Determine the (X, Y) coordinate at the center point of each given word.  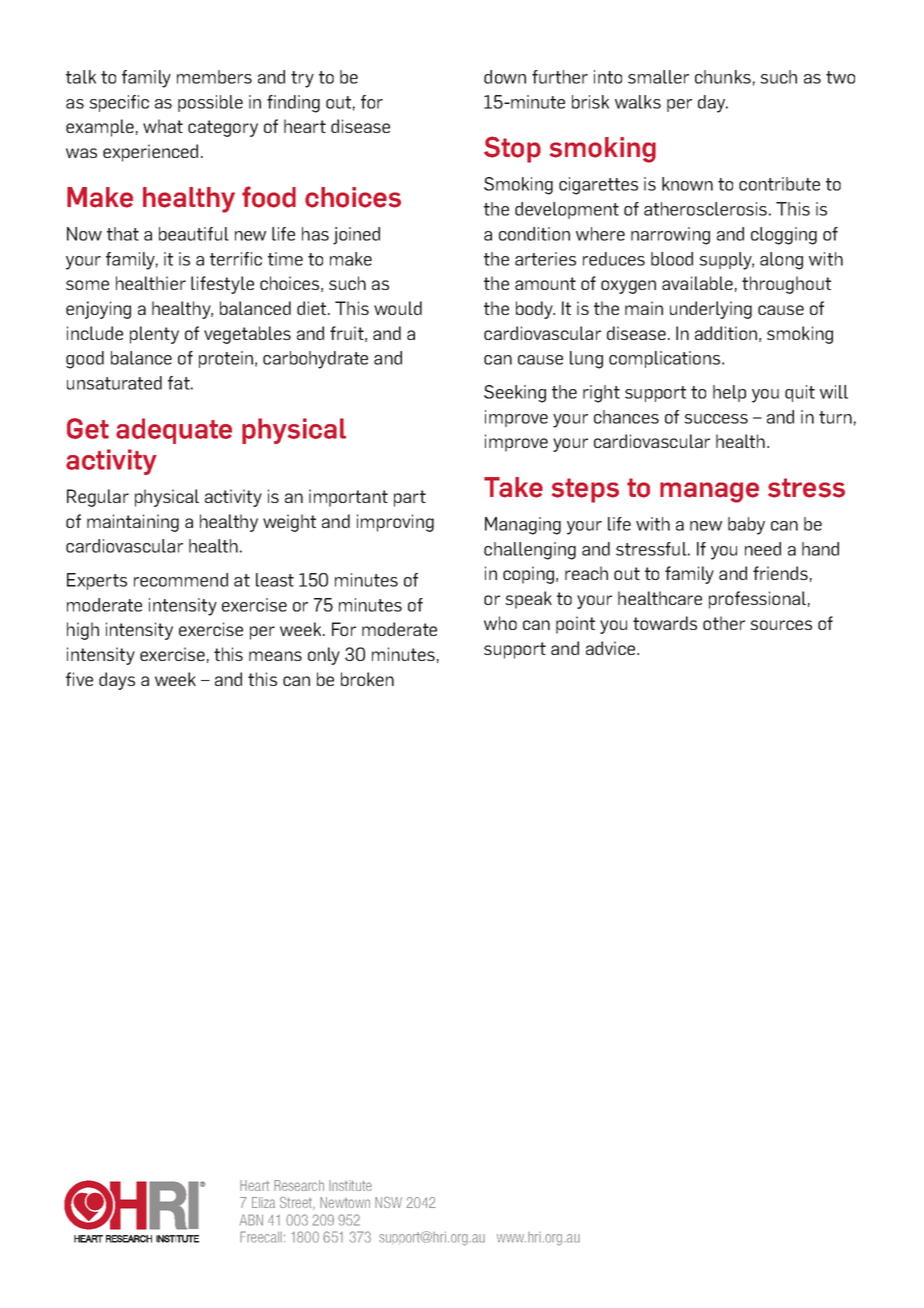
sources (781, 625)
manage (709, 492)
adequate (174, 431)
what (163, 126)
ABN (251, 1220)
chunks (723, 77)
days (117, 681)
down (505, 77)
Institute (350, 1185)
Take (513, 487)
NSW (388, 1202)
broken (367, 679)
